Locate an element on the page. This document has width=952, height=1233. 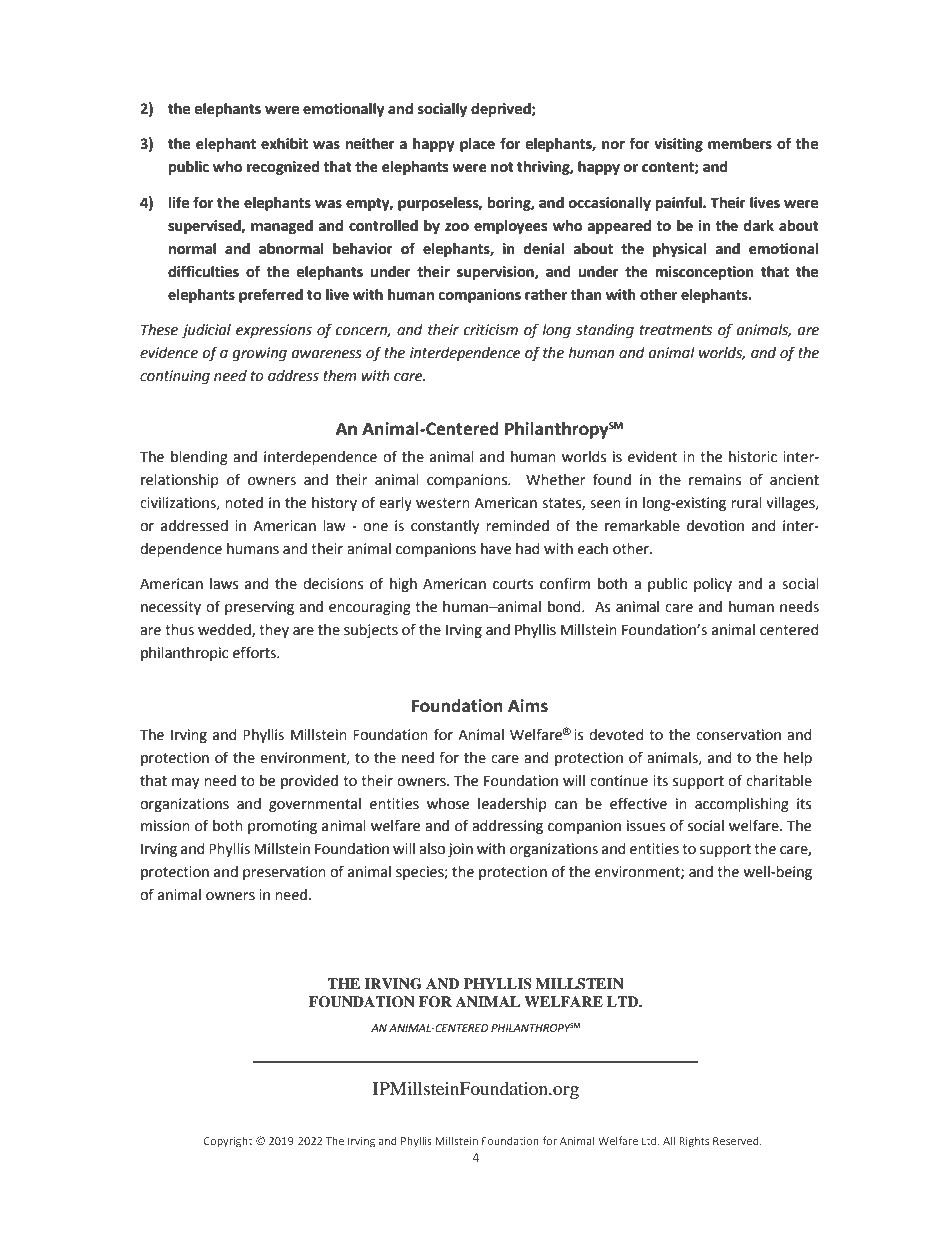
place is located at coordinates (477, 145).
